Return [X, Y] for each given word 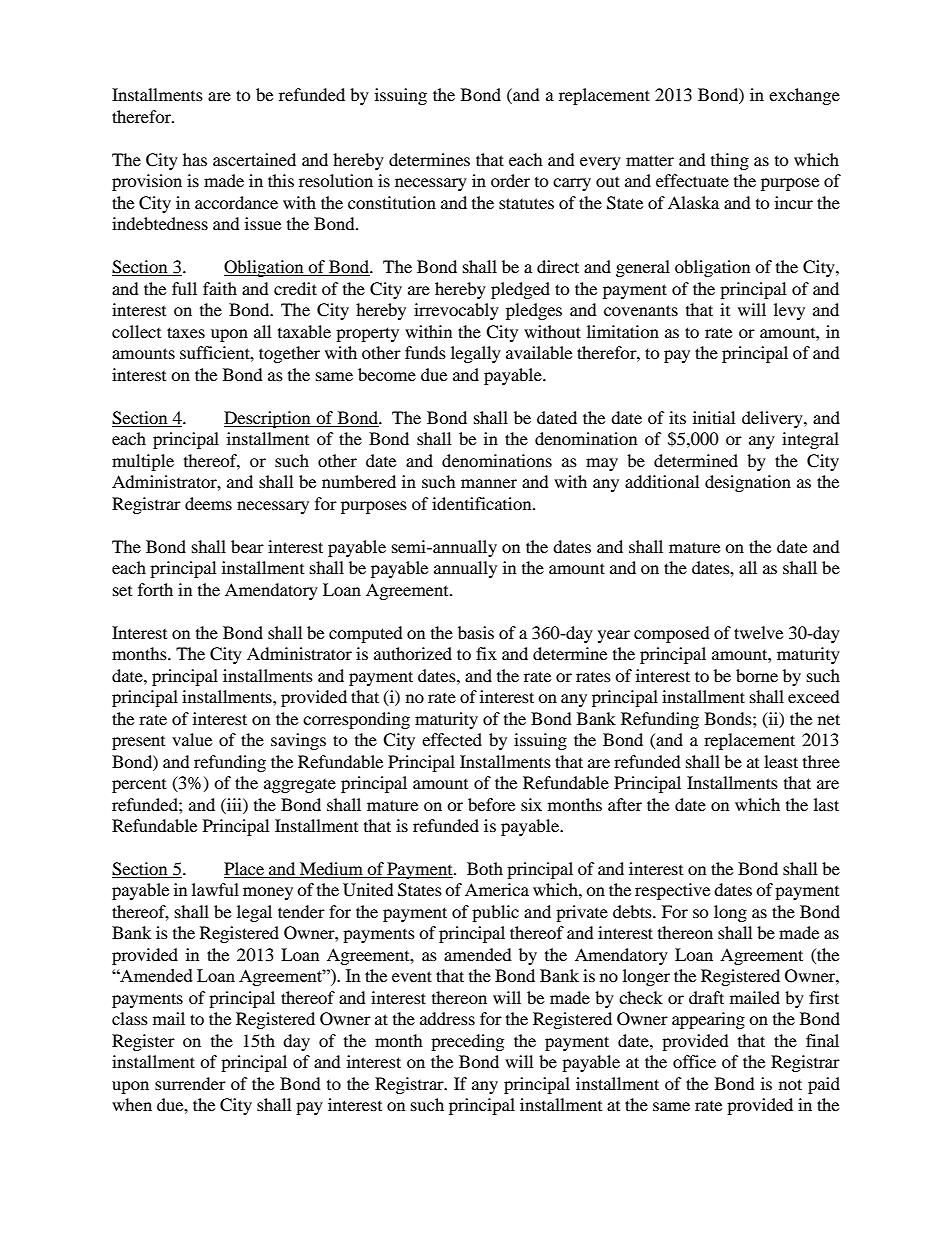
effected [452, 739]
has [195, 159]
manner [489, 483]
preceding [467, 1042]
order [510, 180]
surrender [190, 1083]
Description [268, 419]
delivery [773, 419]
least [781, 761]
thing [730, 161]
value [192, 739]
